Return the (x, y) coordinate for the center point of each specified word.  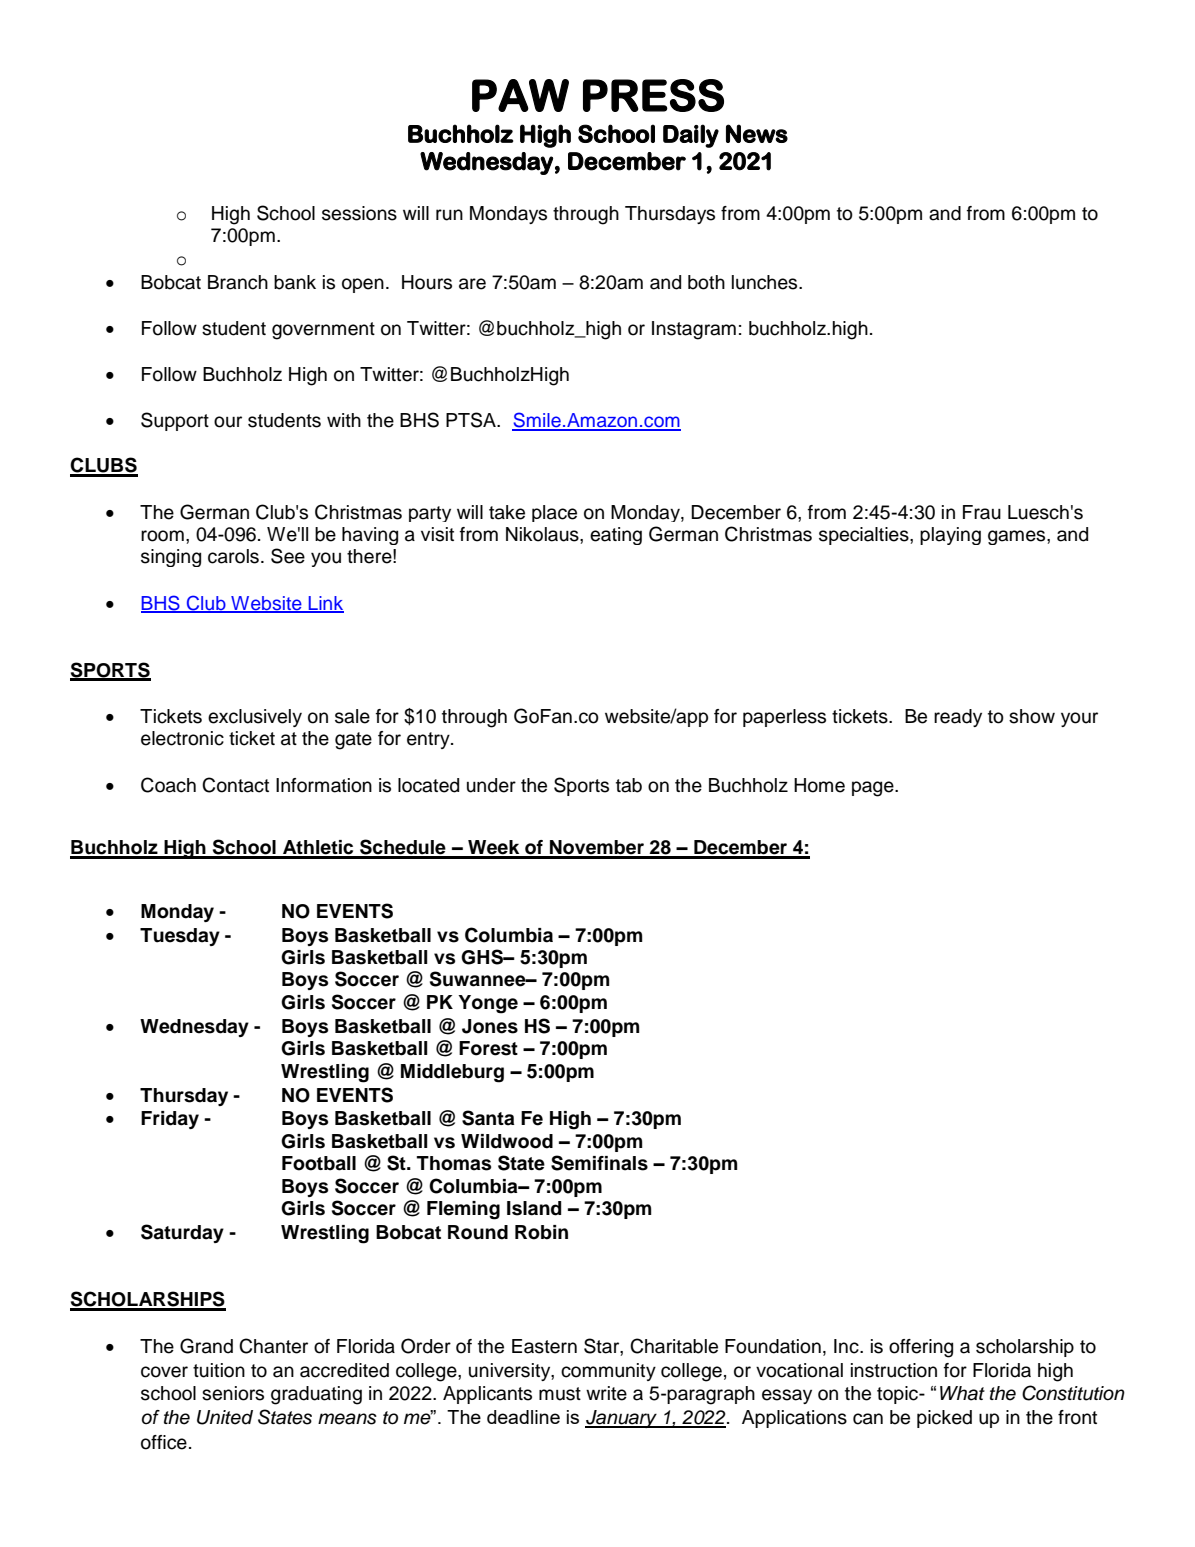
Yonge (488, 1004)
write (606, 1393)
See (288, 556)
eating (616, 536)
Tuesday (180, 937)
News (757, 133)
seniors (233, 1393)
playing (950, 536)
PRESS (653, 95)
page (874, 789)
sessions (359, 213)
